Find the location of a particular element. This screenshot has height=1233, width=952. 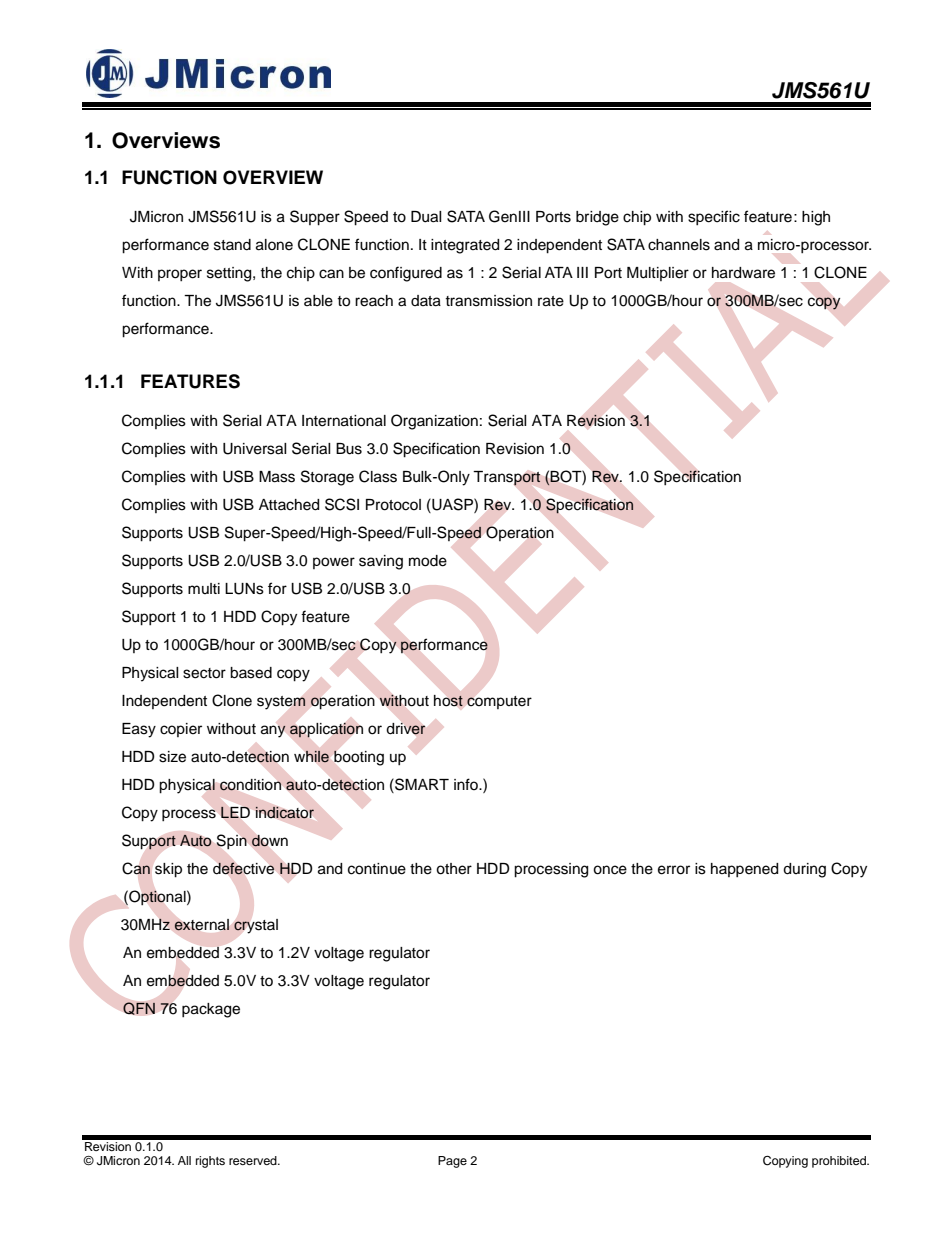

hardware is located at coordinates (743, 273).
